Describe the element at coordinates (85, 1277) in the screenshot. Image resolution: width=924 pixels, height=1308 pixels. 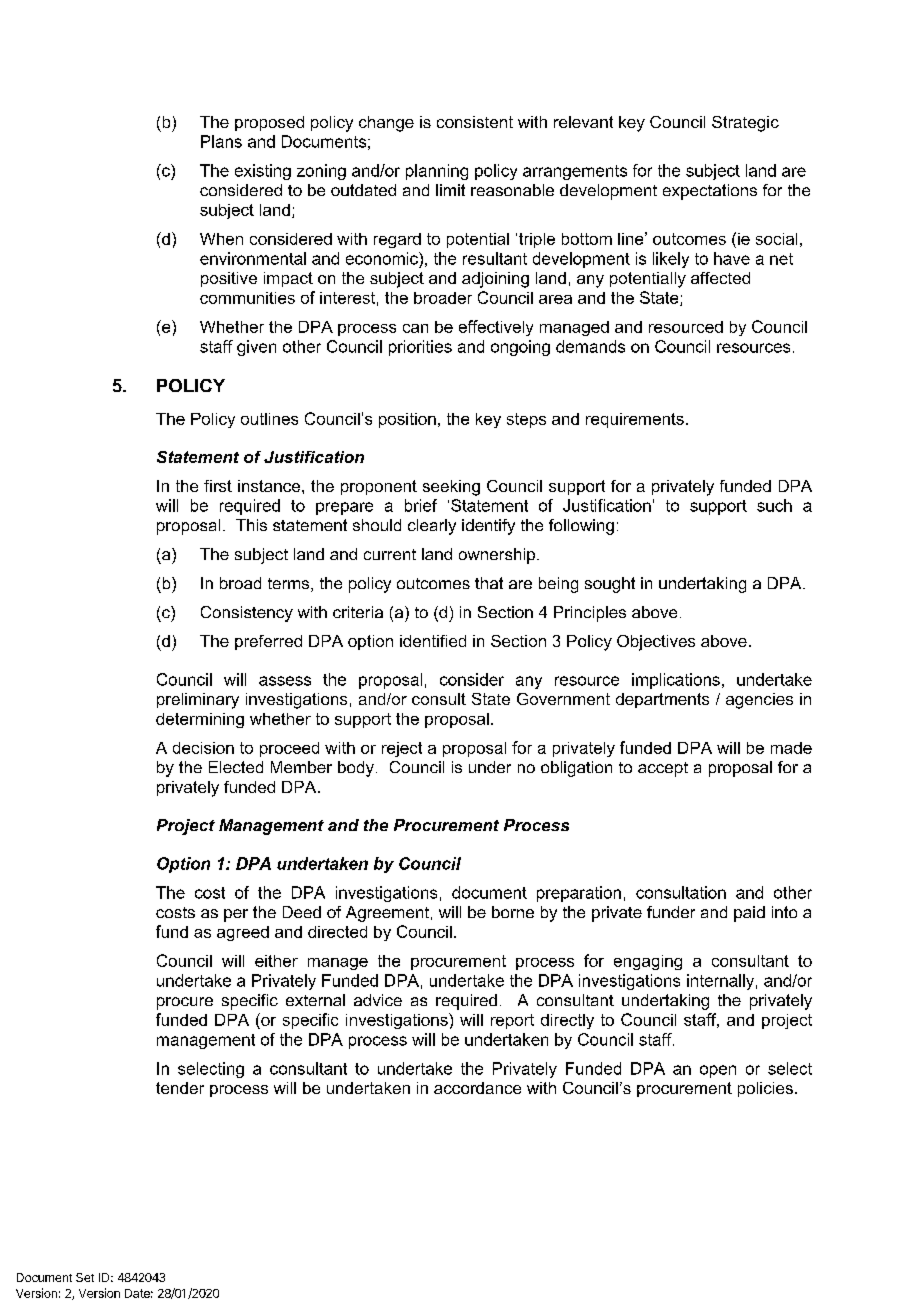
I see `Set` at that location.
